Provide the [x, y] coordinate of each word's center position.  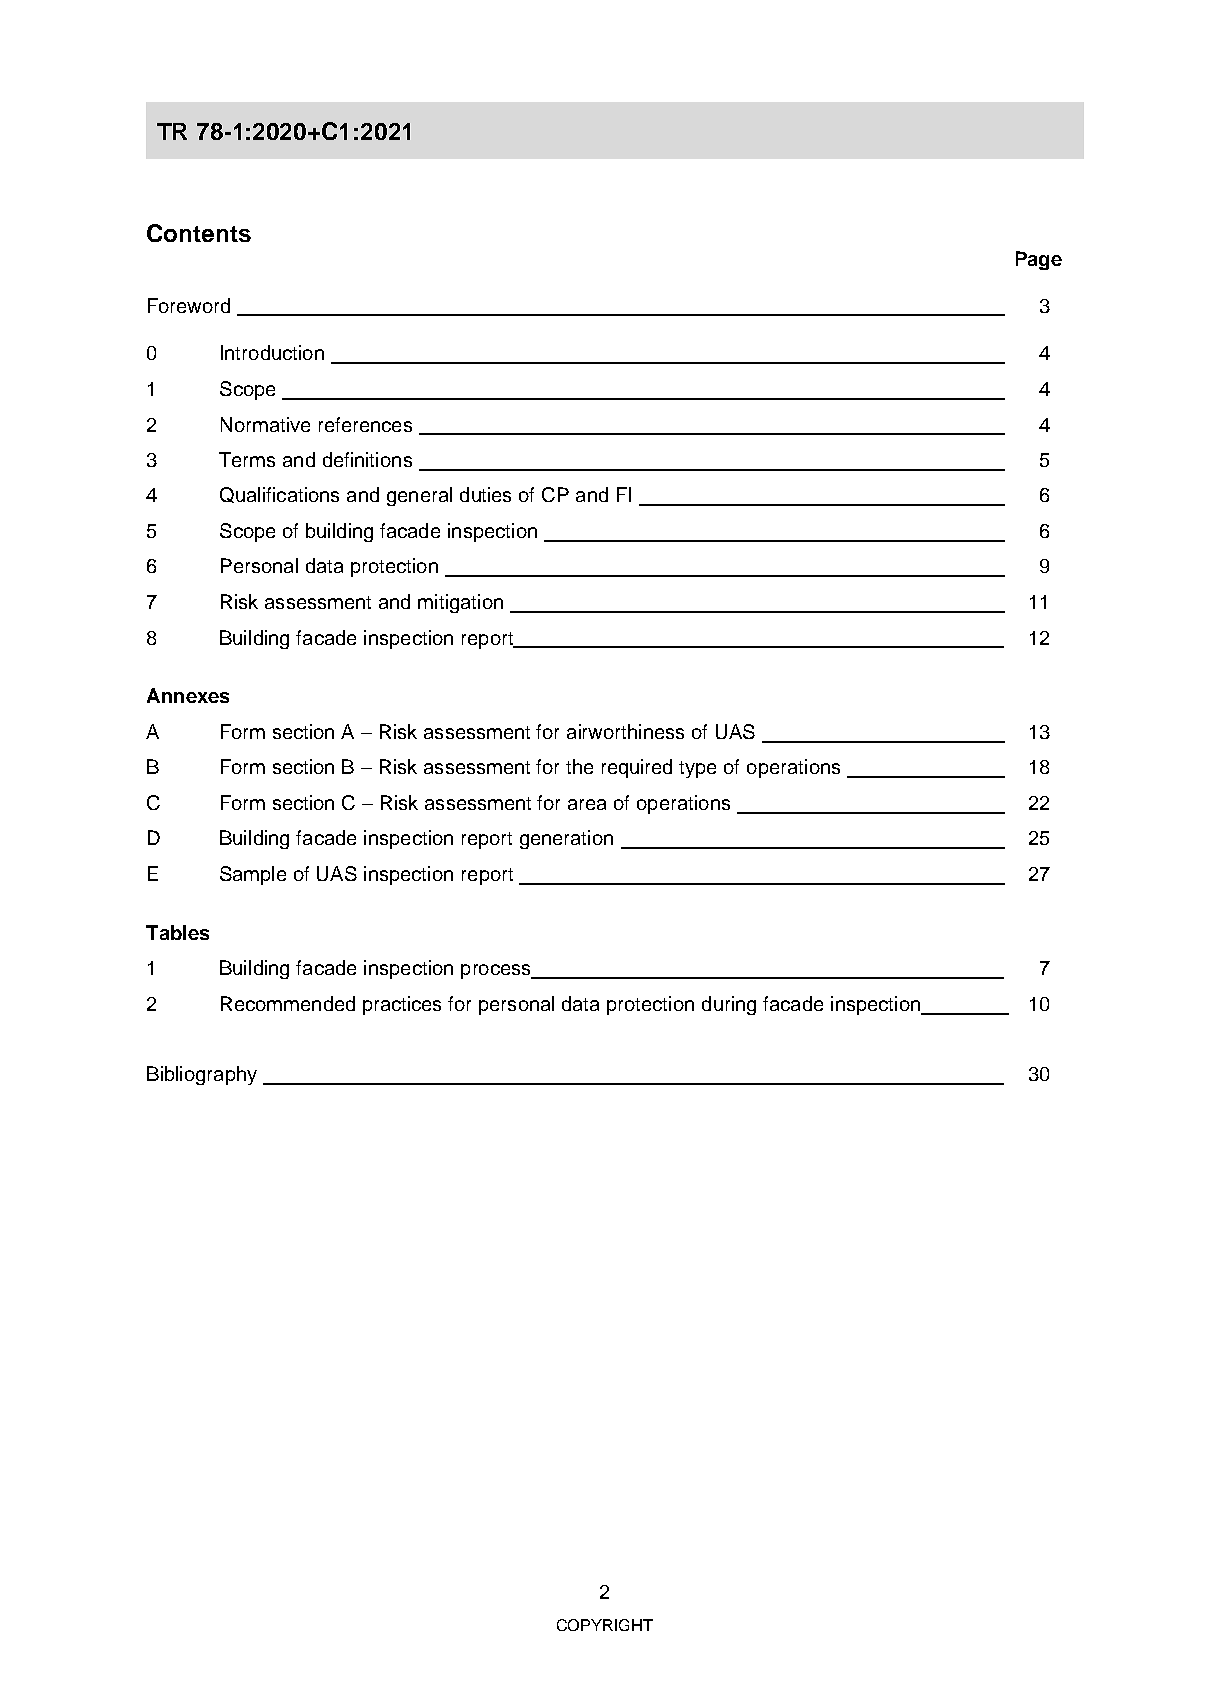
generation [566, 839]
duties [485, 494]
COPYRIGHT [605, 1625]
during [729, 1005]
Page [1039, 260]
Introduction [272, 352]
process [497, 971]
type [697, 769]
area [587, 804]
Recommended [288, 1003]
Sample [253, 875]
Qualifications [279, 495]
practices [402, 1005]
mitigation [460, 603]
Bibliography [202, 1075]
